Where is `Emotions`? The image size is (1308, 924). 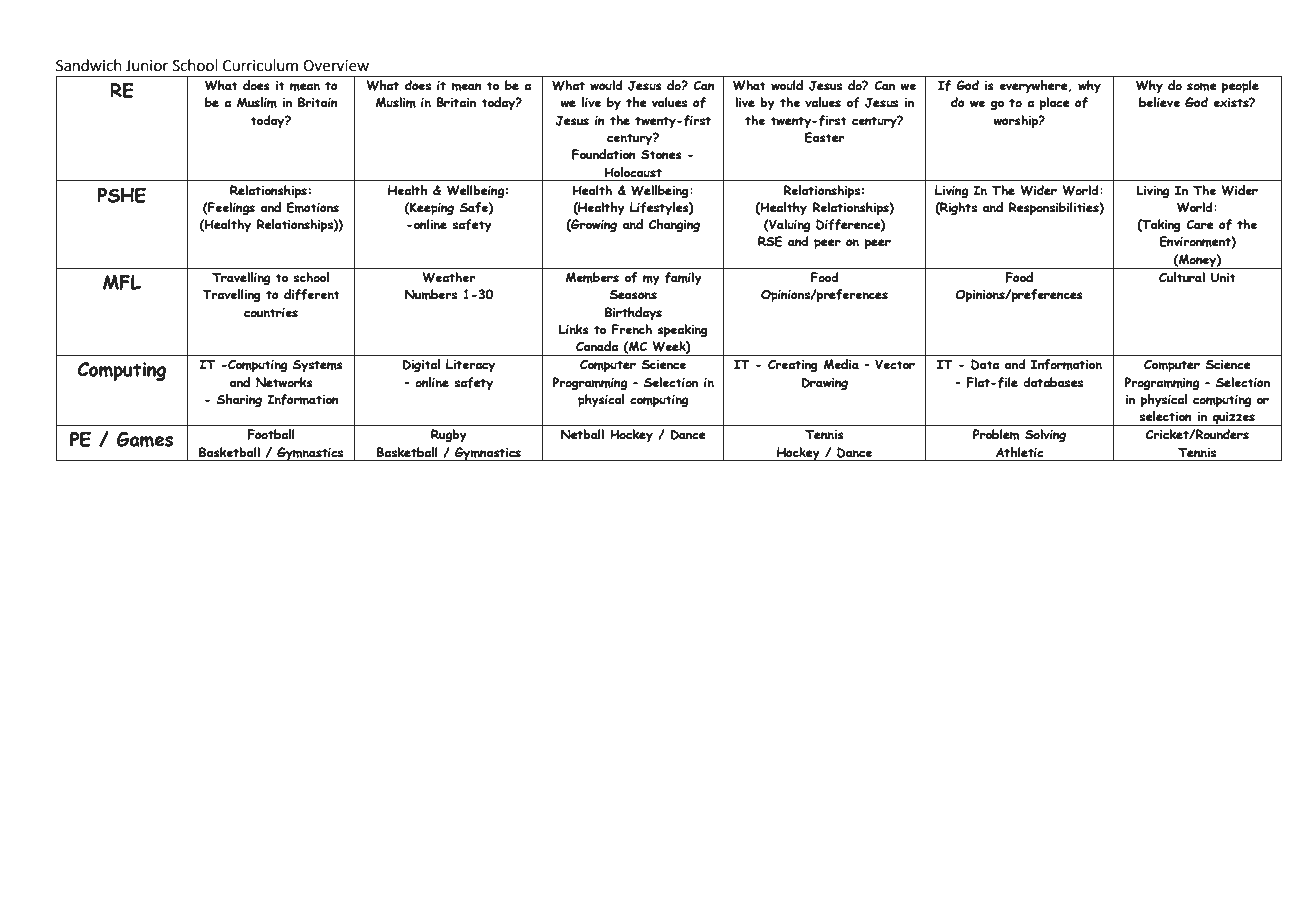
Emotions is located at coordinates (313, 207).
